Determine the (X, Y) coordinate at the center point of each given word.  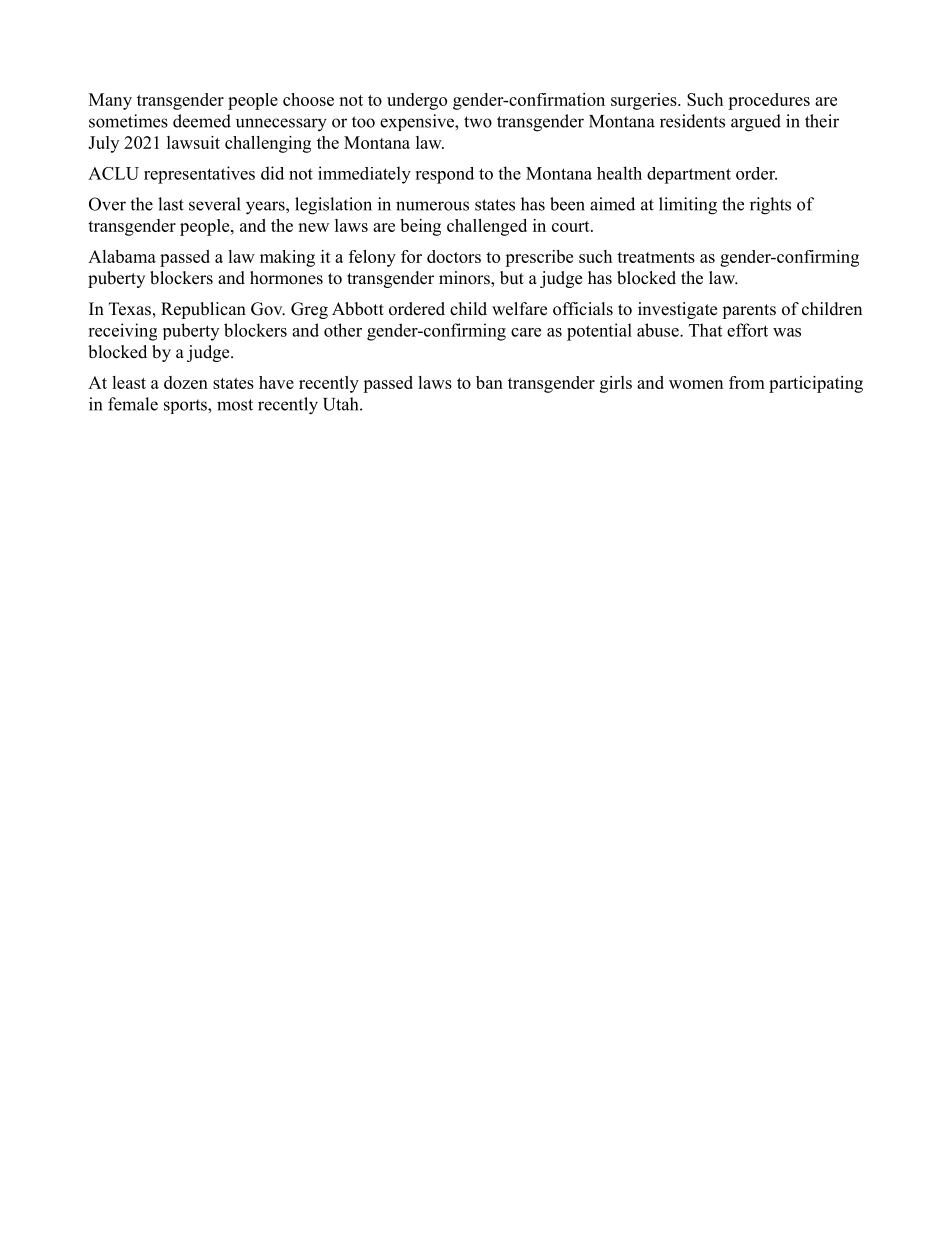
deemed (202, 121)
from (747, 382)
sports (186, 406)
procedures (769, 101)
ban (489, 382)
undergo (417, 101)
